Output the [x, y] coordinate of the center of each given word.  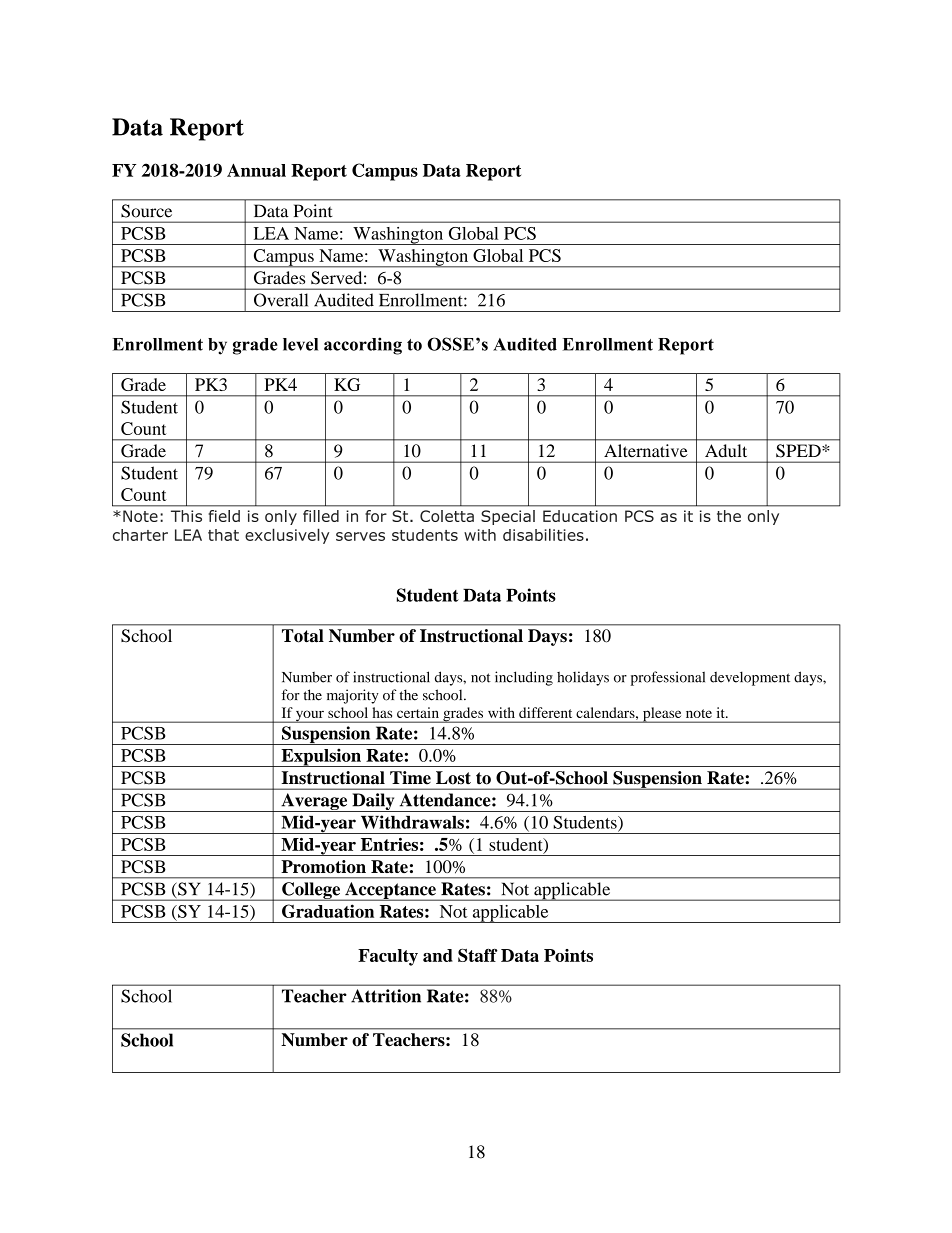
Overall [281, 300]
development [750, 678]
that [223, 535]
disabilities [543, 534]
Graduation [328, 911]
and [438, 955]
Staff [478, 955]
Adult [726, 450]
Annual [256, 170]
